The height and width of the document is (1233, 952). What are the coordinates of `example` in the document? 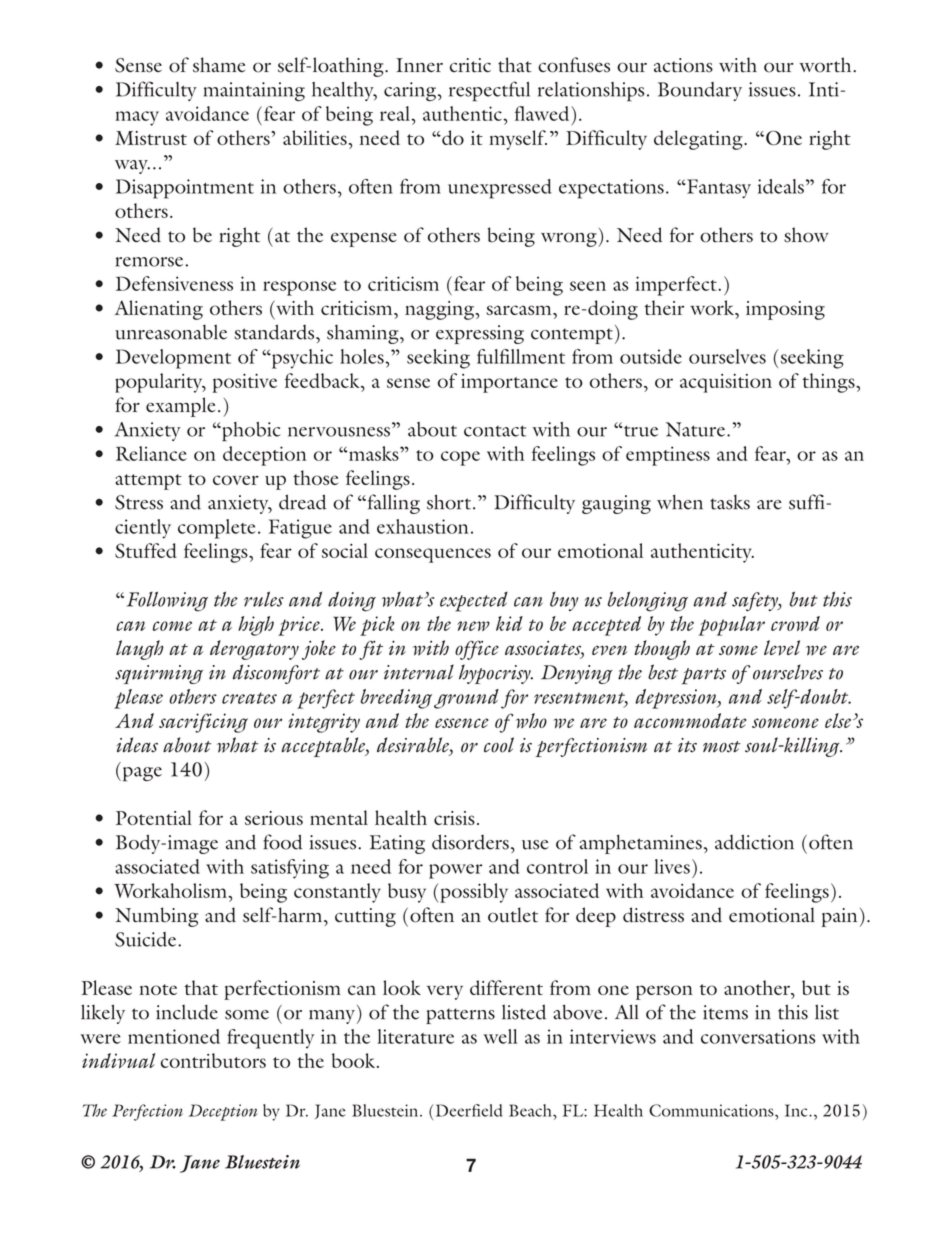 It's located at (180, 407).
